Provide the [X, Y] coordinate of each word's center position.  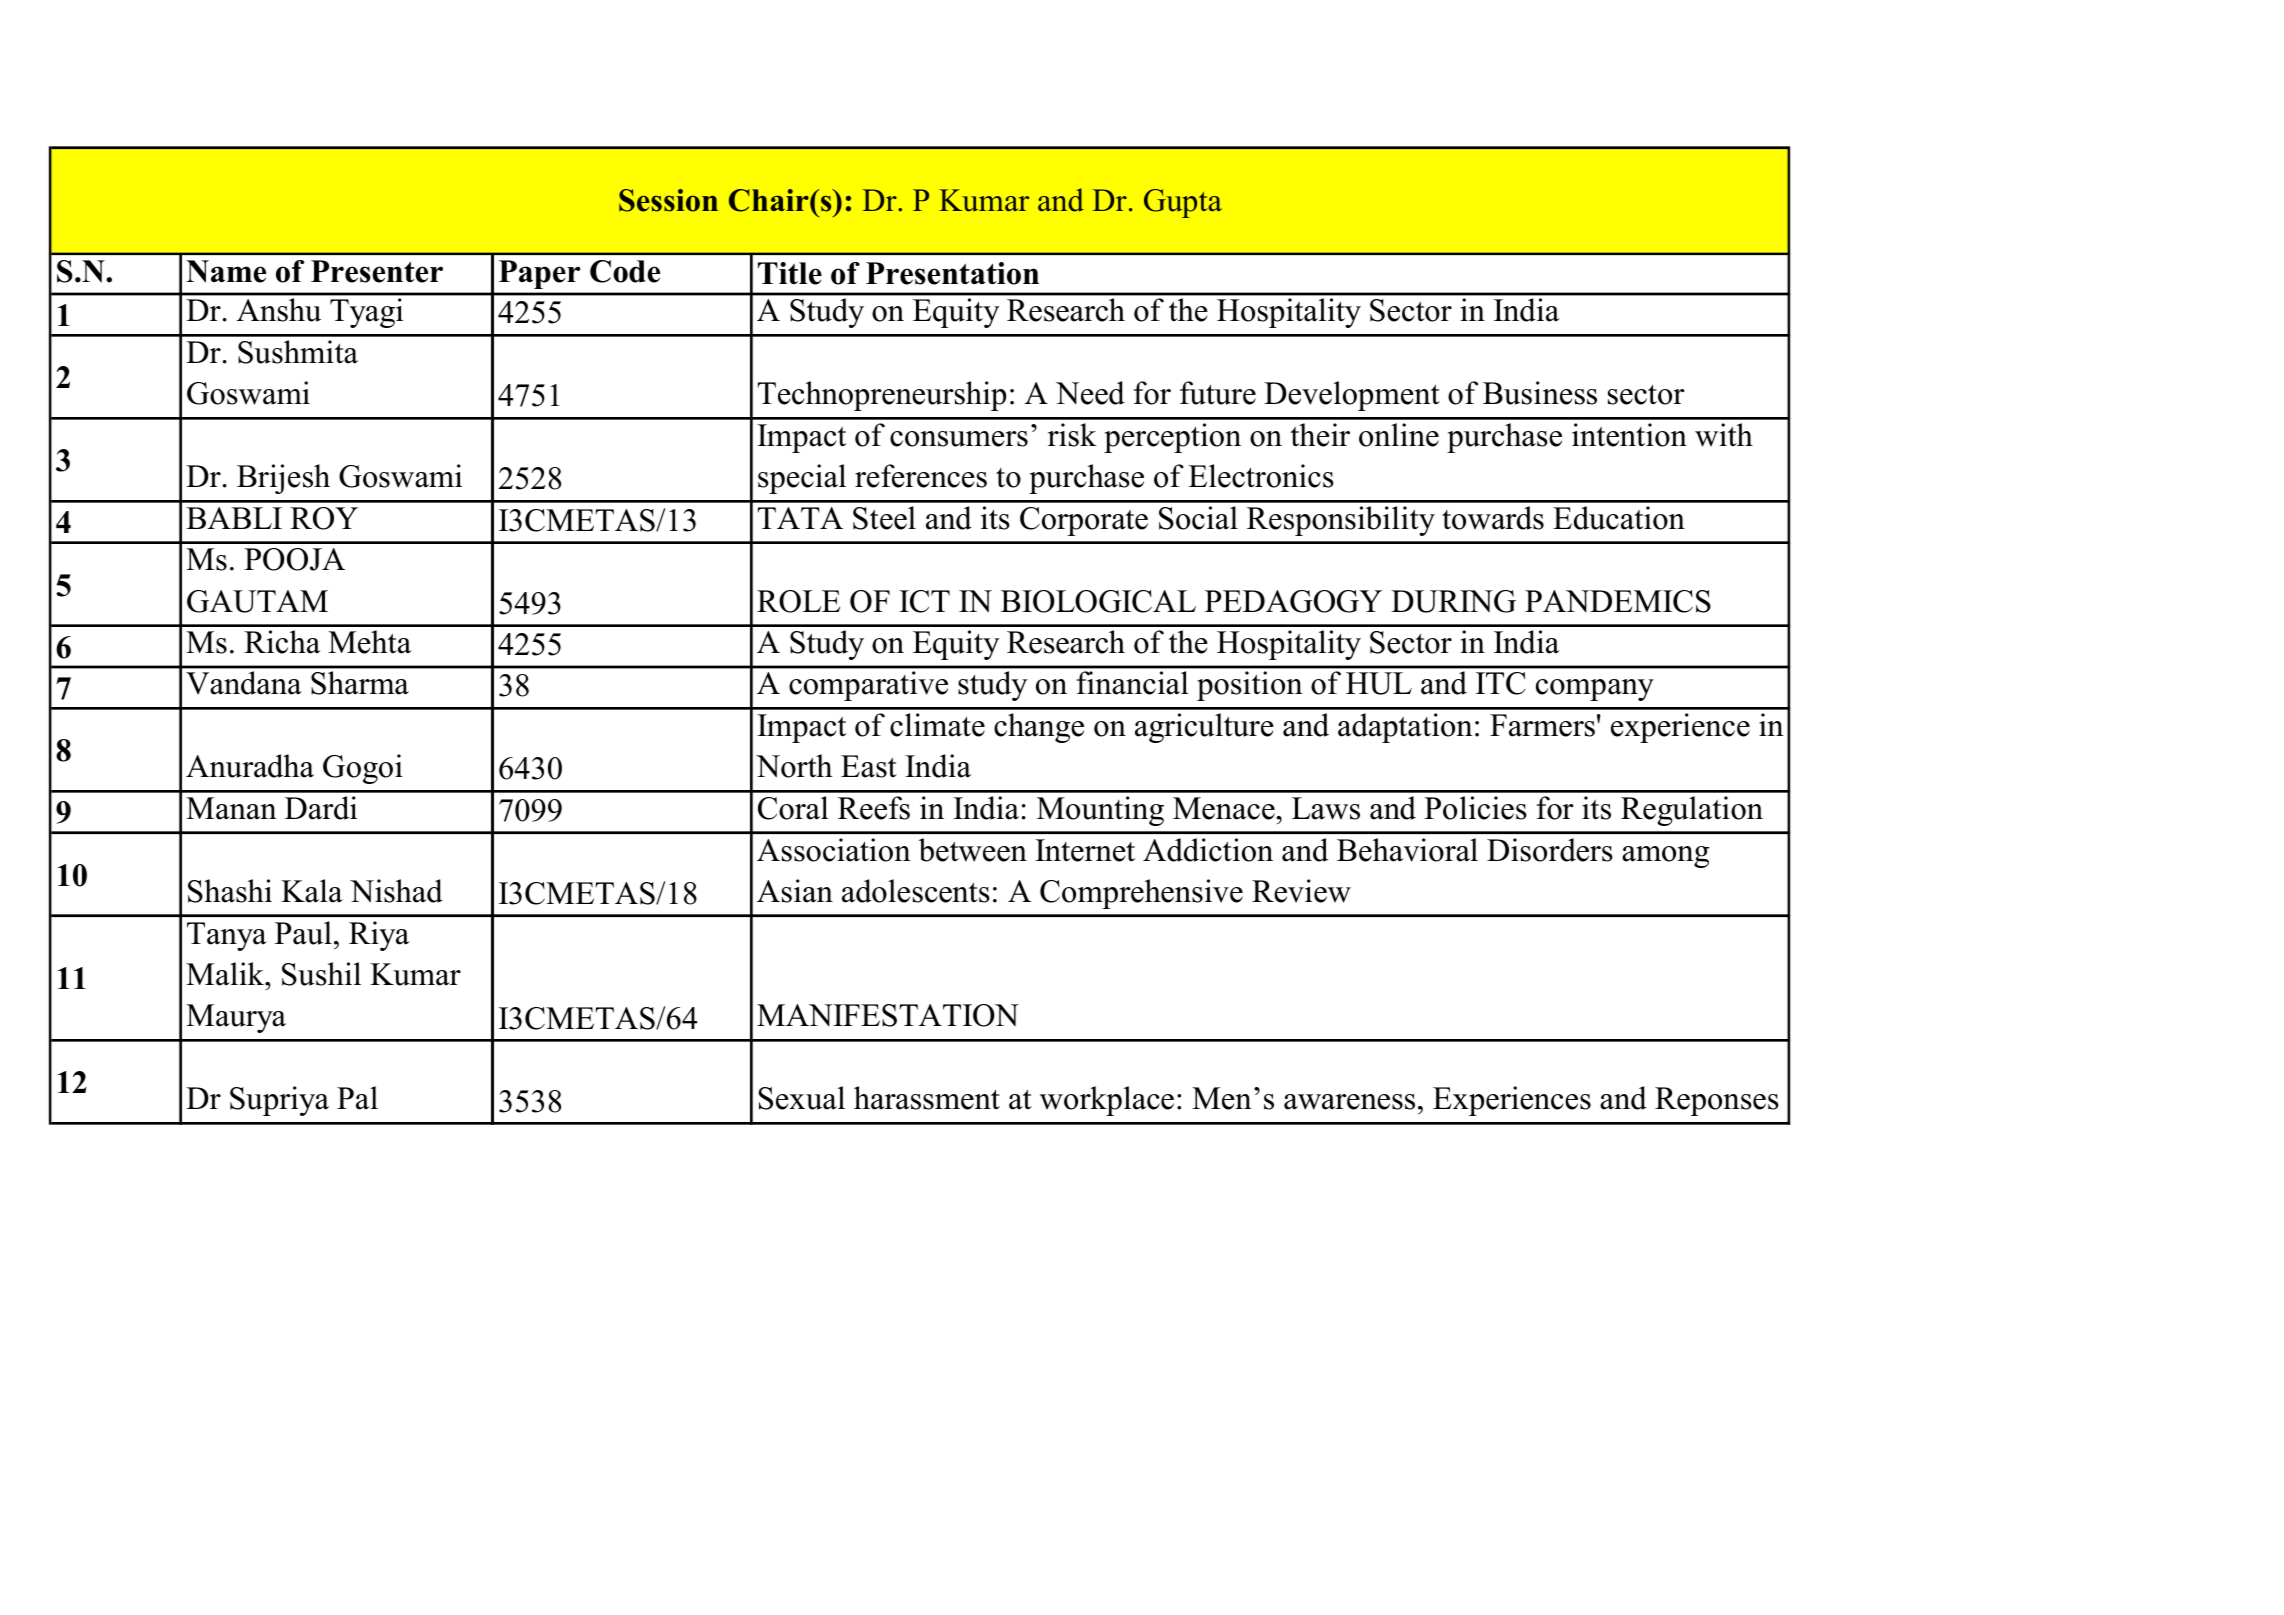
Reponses [1717, 1101]
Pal [357, 1098]
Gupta [1183, 203]
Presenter [377, 271]
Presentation [952, 273]
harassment [927, 1098]
